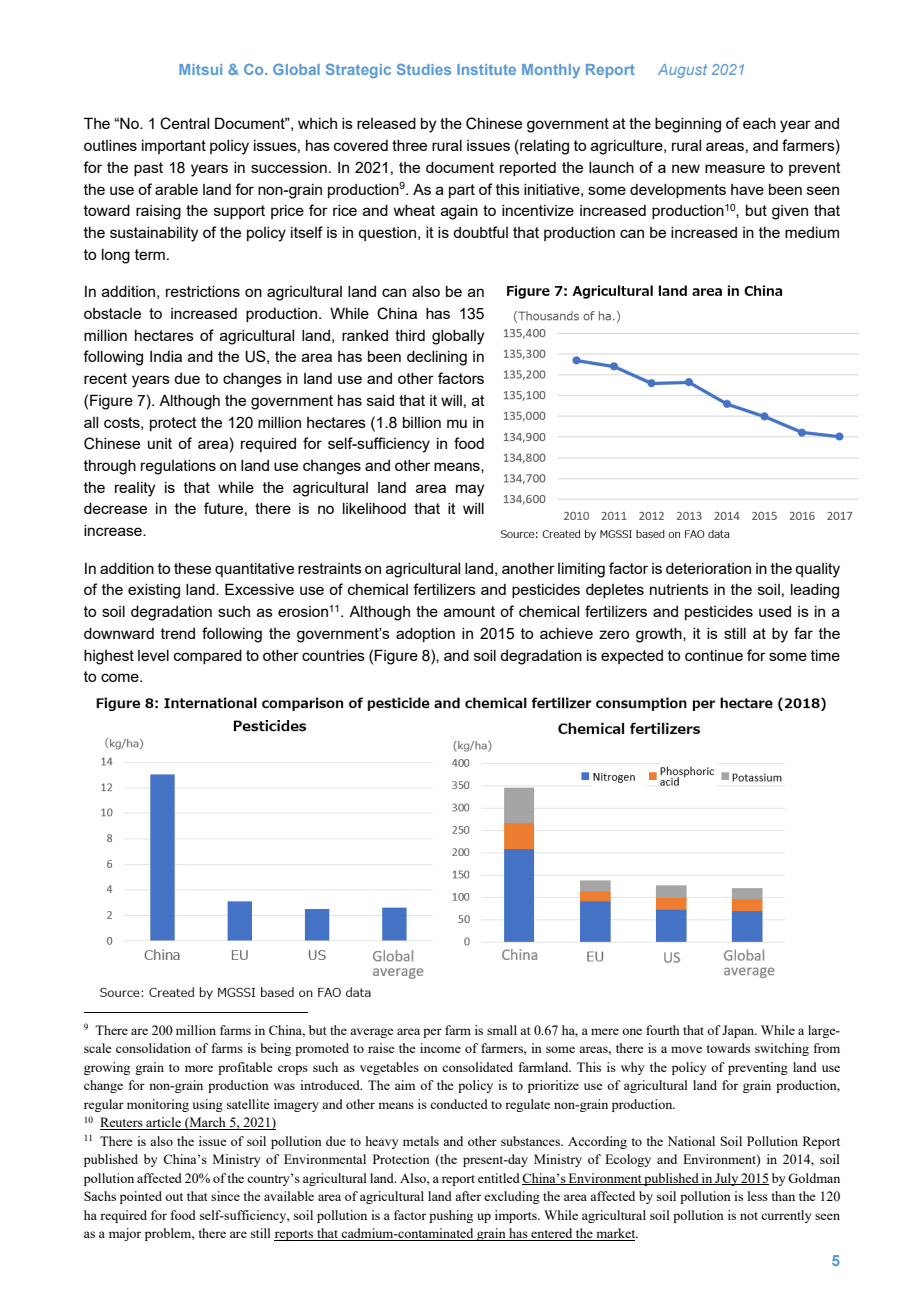 The image size is (924, 1308). What do you see at coordinates (178, 467) in the image?
I see `regulations` at bounding box center [178, 467].
